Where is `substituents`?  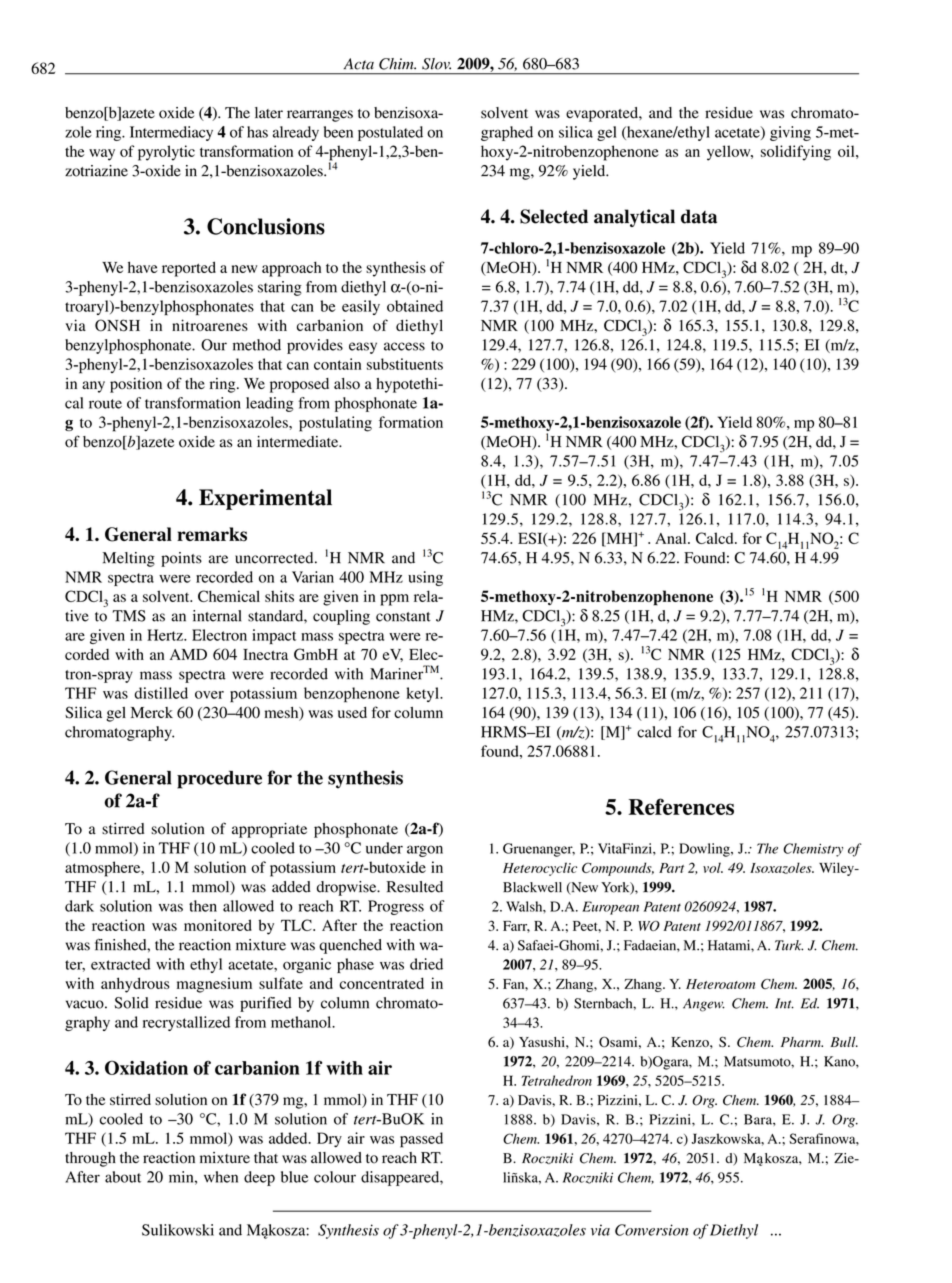
substituents is located at coordinates (405, 364).
